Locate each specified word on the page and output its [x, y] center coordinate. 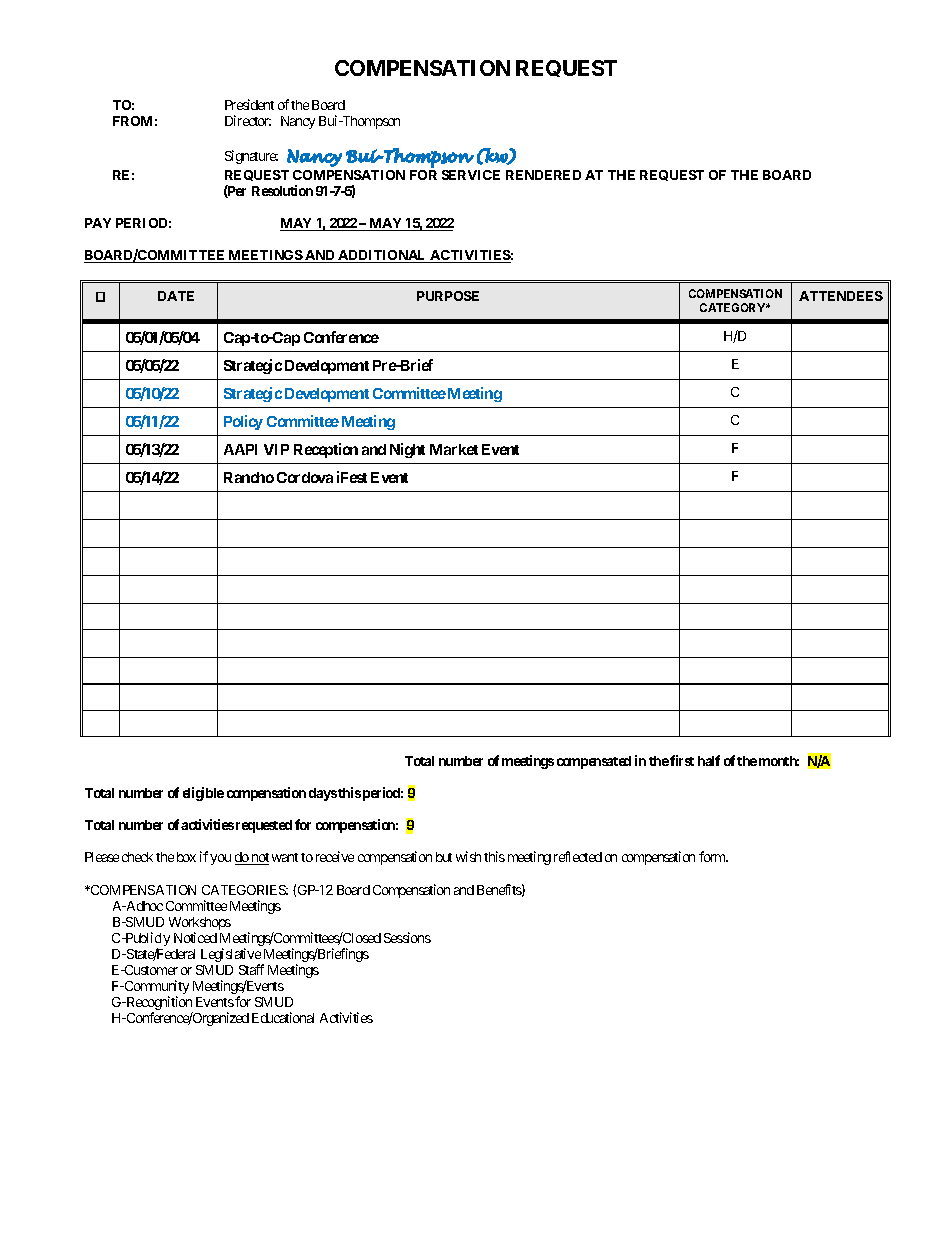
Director [248, 120]
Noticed [195, 937]
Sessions [407, 937]
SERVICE [471, 175]
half [709, 760]
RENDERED [543, 175]
